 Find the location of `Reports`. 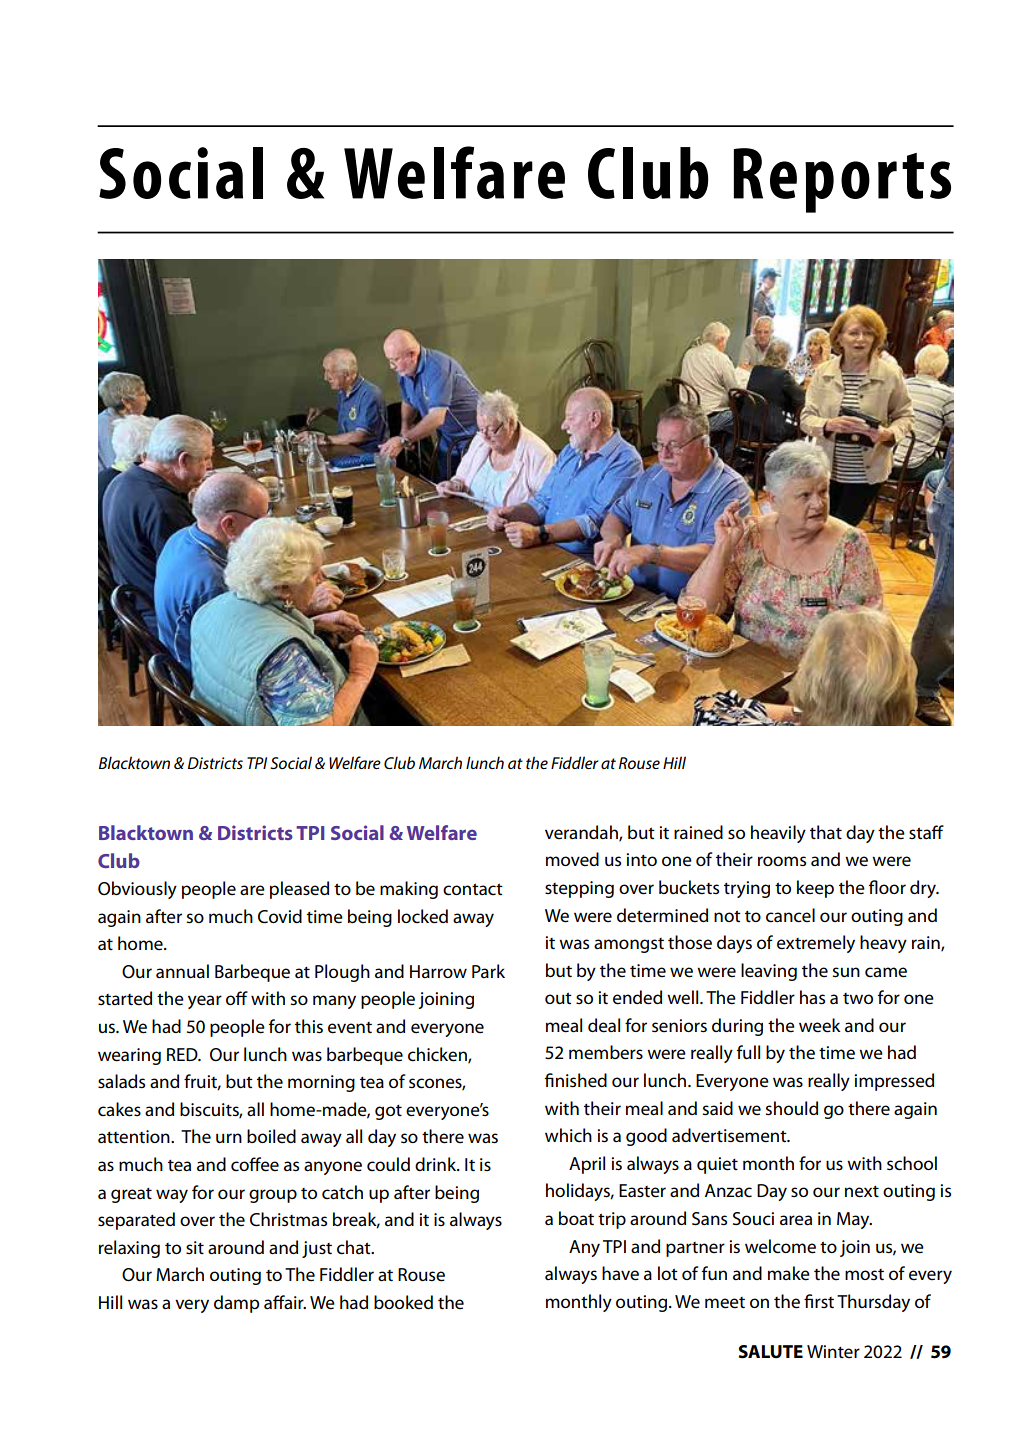

Reports is located at coordinates (842, 180).
